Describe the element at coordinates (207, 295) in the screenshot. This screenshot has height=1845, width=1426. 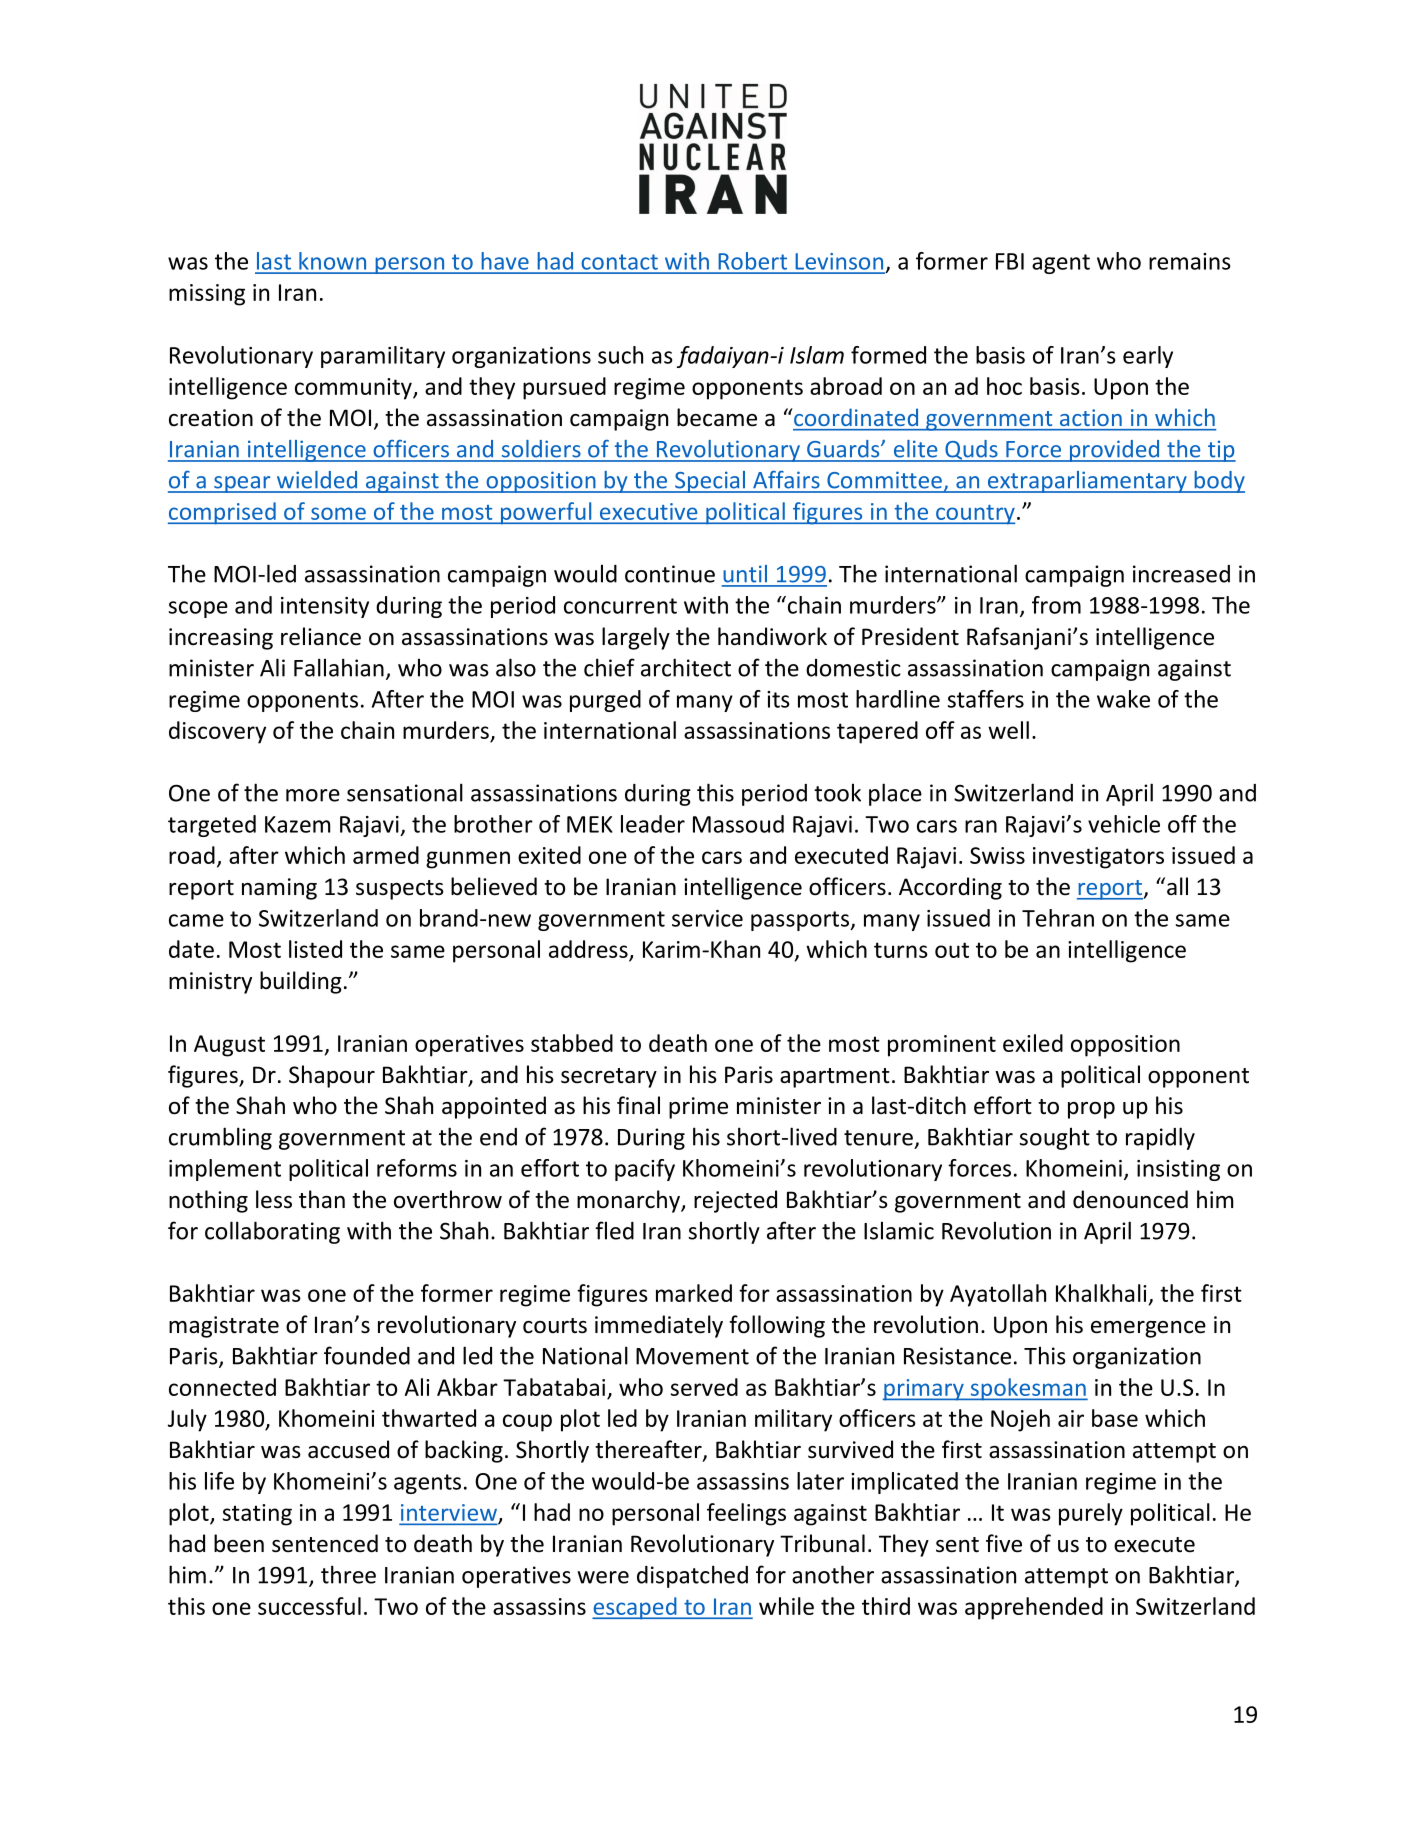
I see `missing` at that location.
